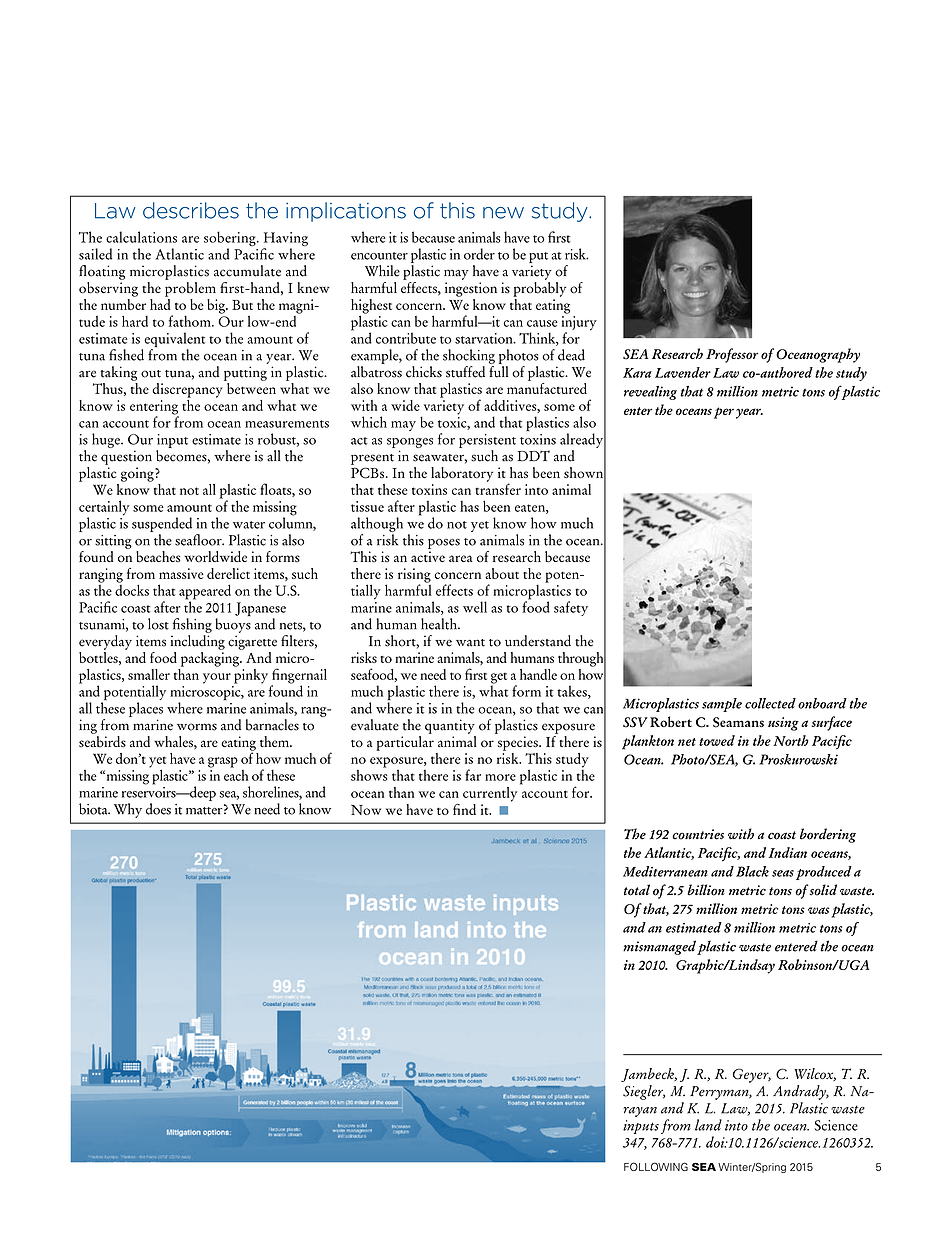  I want to click on FOLLOWING, so click(656, 1166).
